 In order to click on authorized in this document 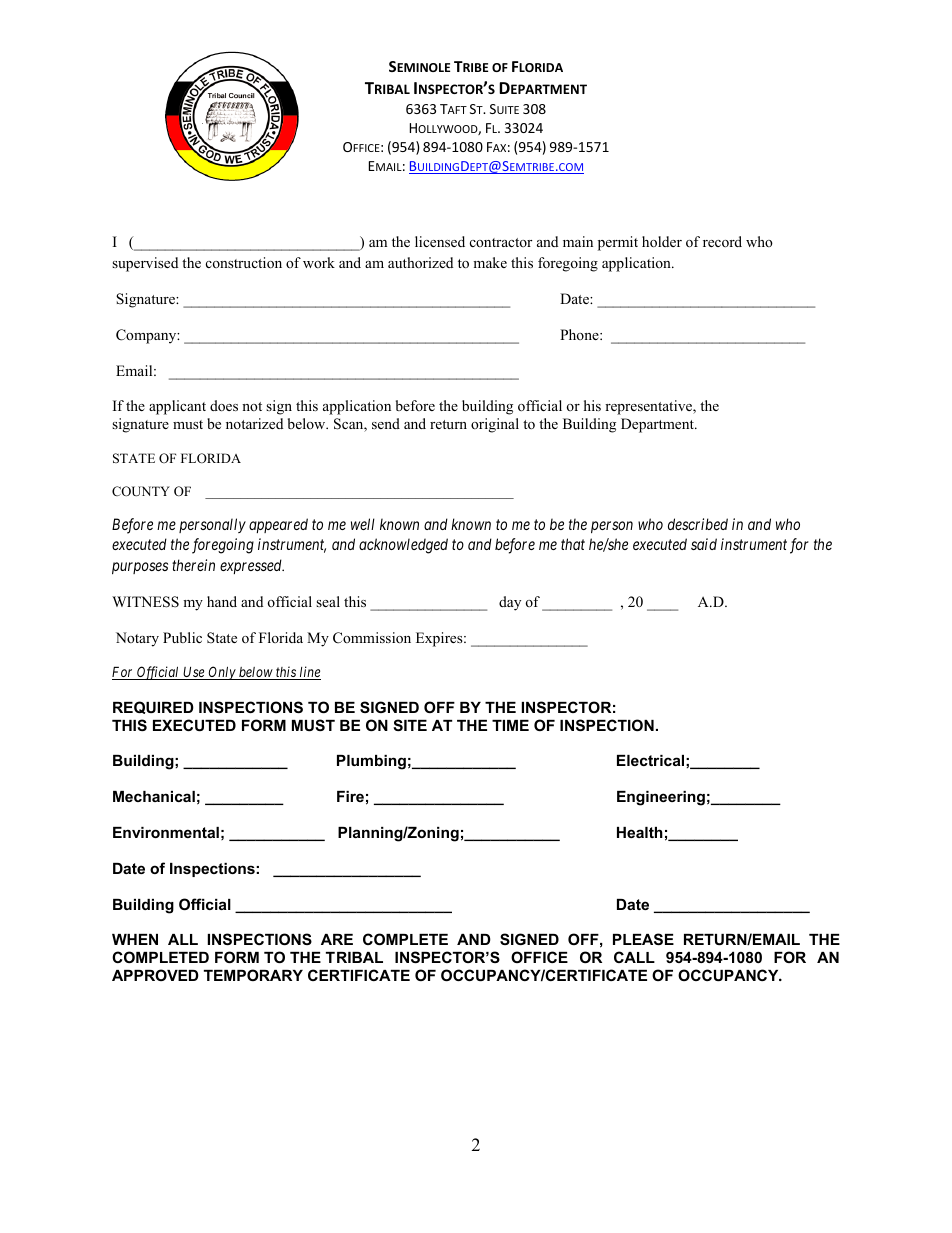, I will do `click(420, 262)`.
